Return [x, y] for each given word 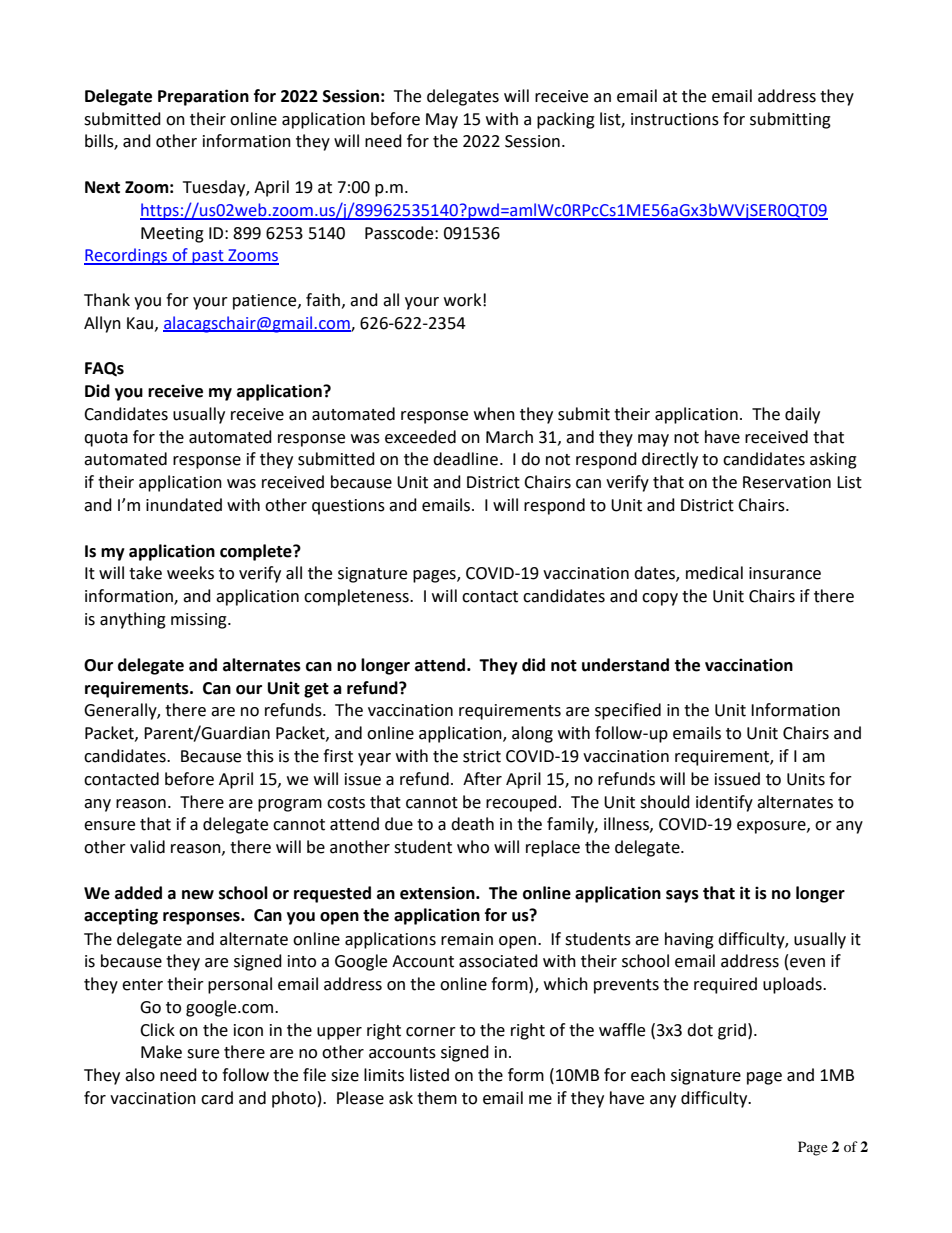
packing [566, 120]
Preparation [203, 97]
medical [714, 573]
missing [200, 621]
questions [348, 507]
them [437, 1098]
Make [161, 1052]
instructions [675, 119]
